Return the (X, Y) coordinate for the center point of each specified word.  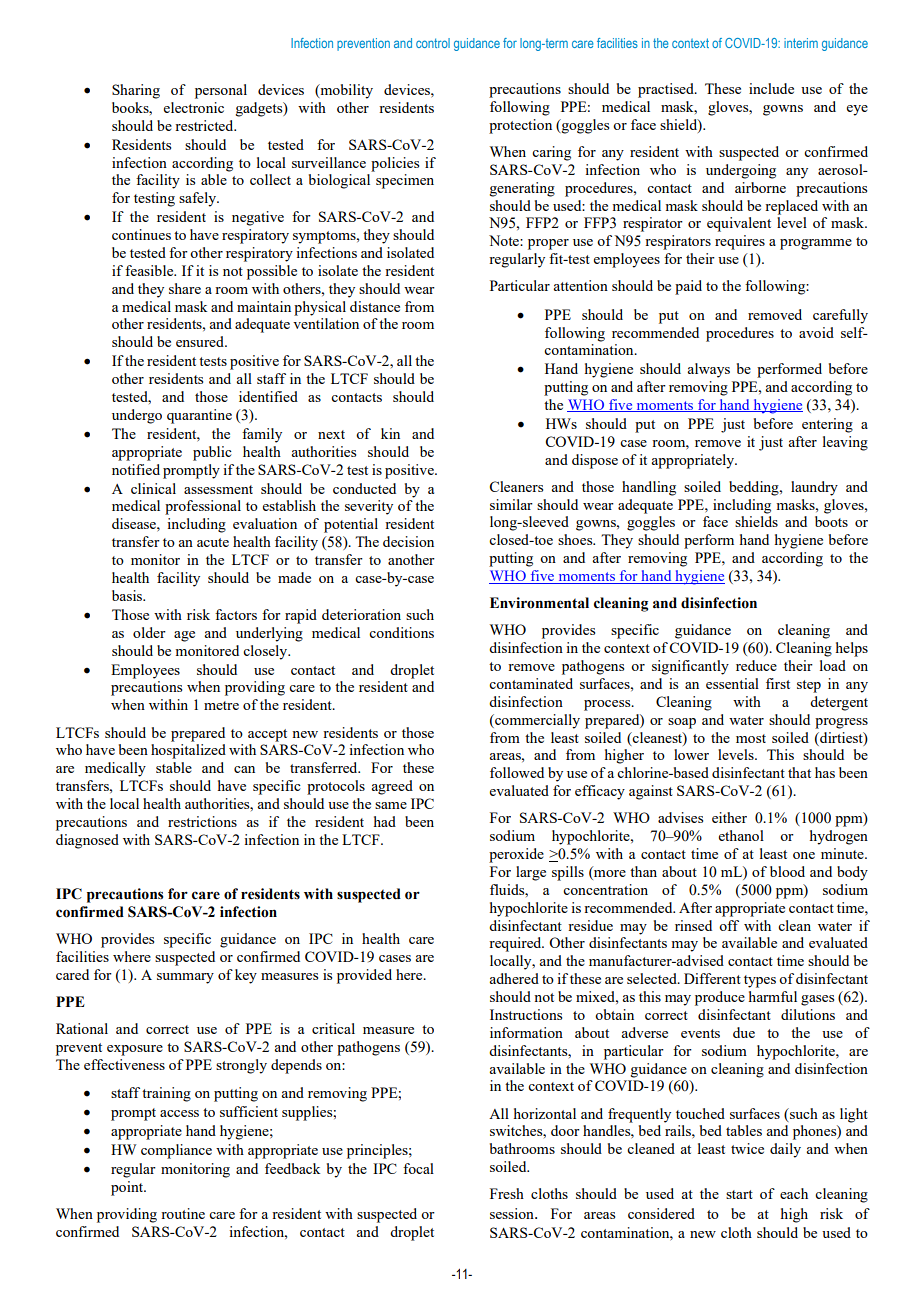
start (739, 1194)
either (729, 817)
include (771, 88)
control (433, 43)
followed (517, 772)
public (212, 453)
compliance (176, 1151)
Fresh (507, 1193)
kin (390, 433)
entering (827, 425)
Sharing (136, 91)
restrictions (202, 821)
